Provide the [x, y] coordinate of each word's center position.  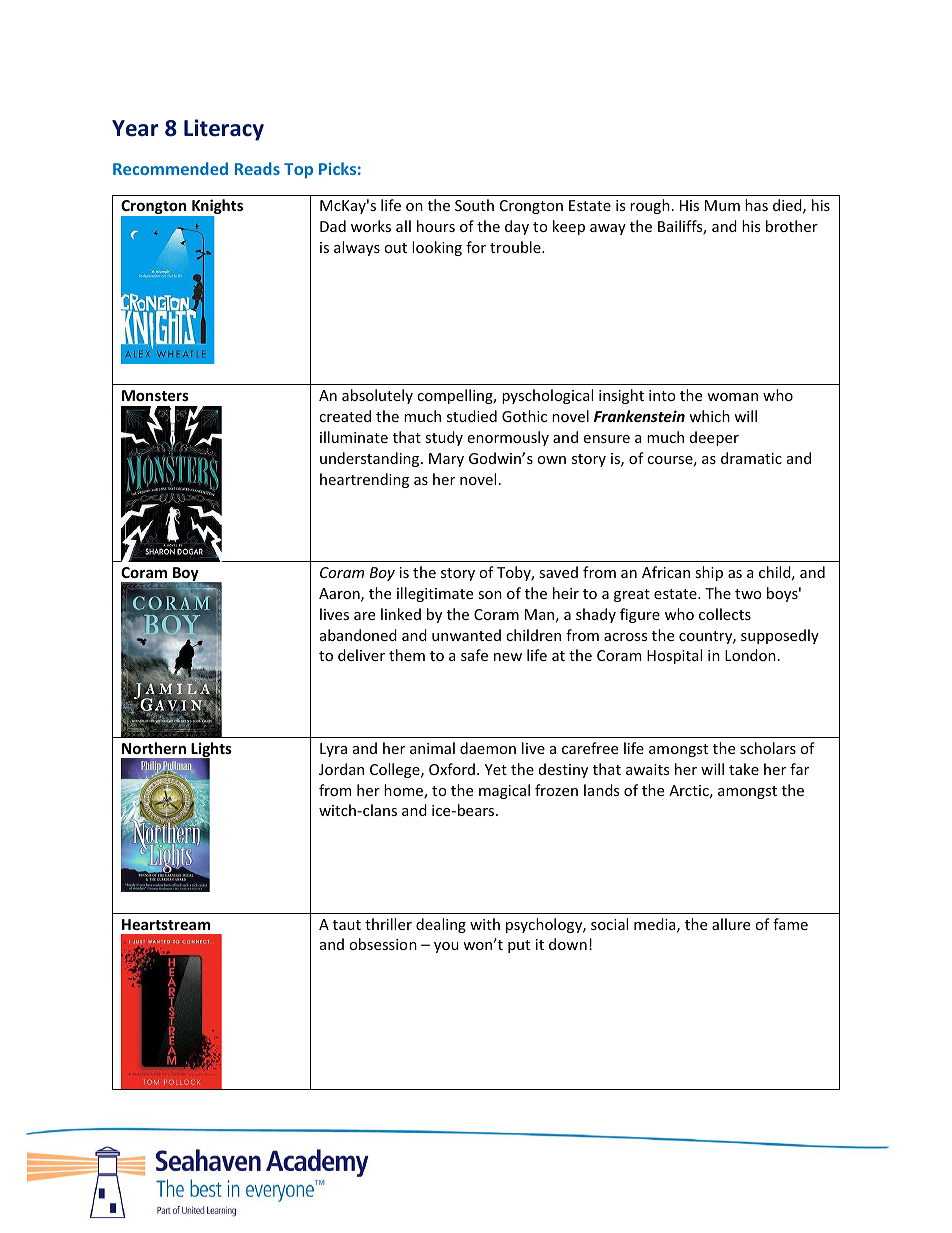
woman [732, 397]
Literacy [224, 130]
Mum [722, 205]
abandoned [358, 635]
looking [437, 248]
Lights [210, 751]
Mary [446, 460]
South [474, 205]
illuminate [354, 437]
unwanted [466, 635]
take [744, 769]
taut [347, 925]
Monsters [155, 395]
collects [725, 614]
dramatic [751, 458]
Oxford [452, 769]
